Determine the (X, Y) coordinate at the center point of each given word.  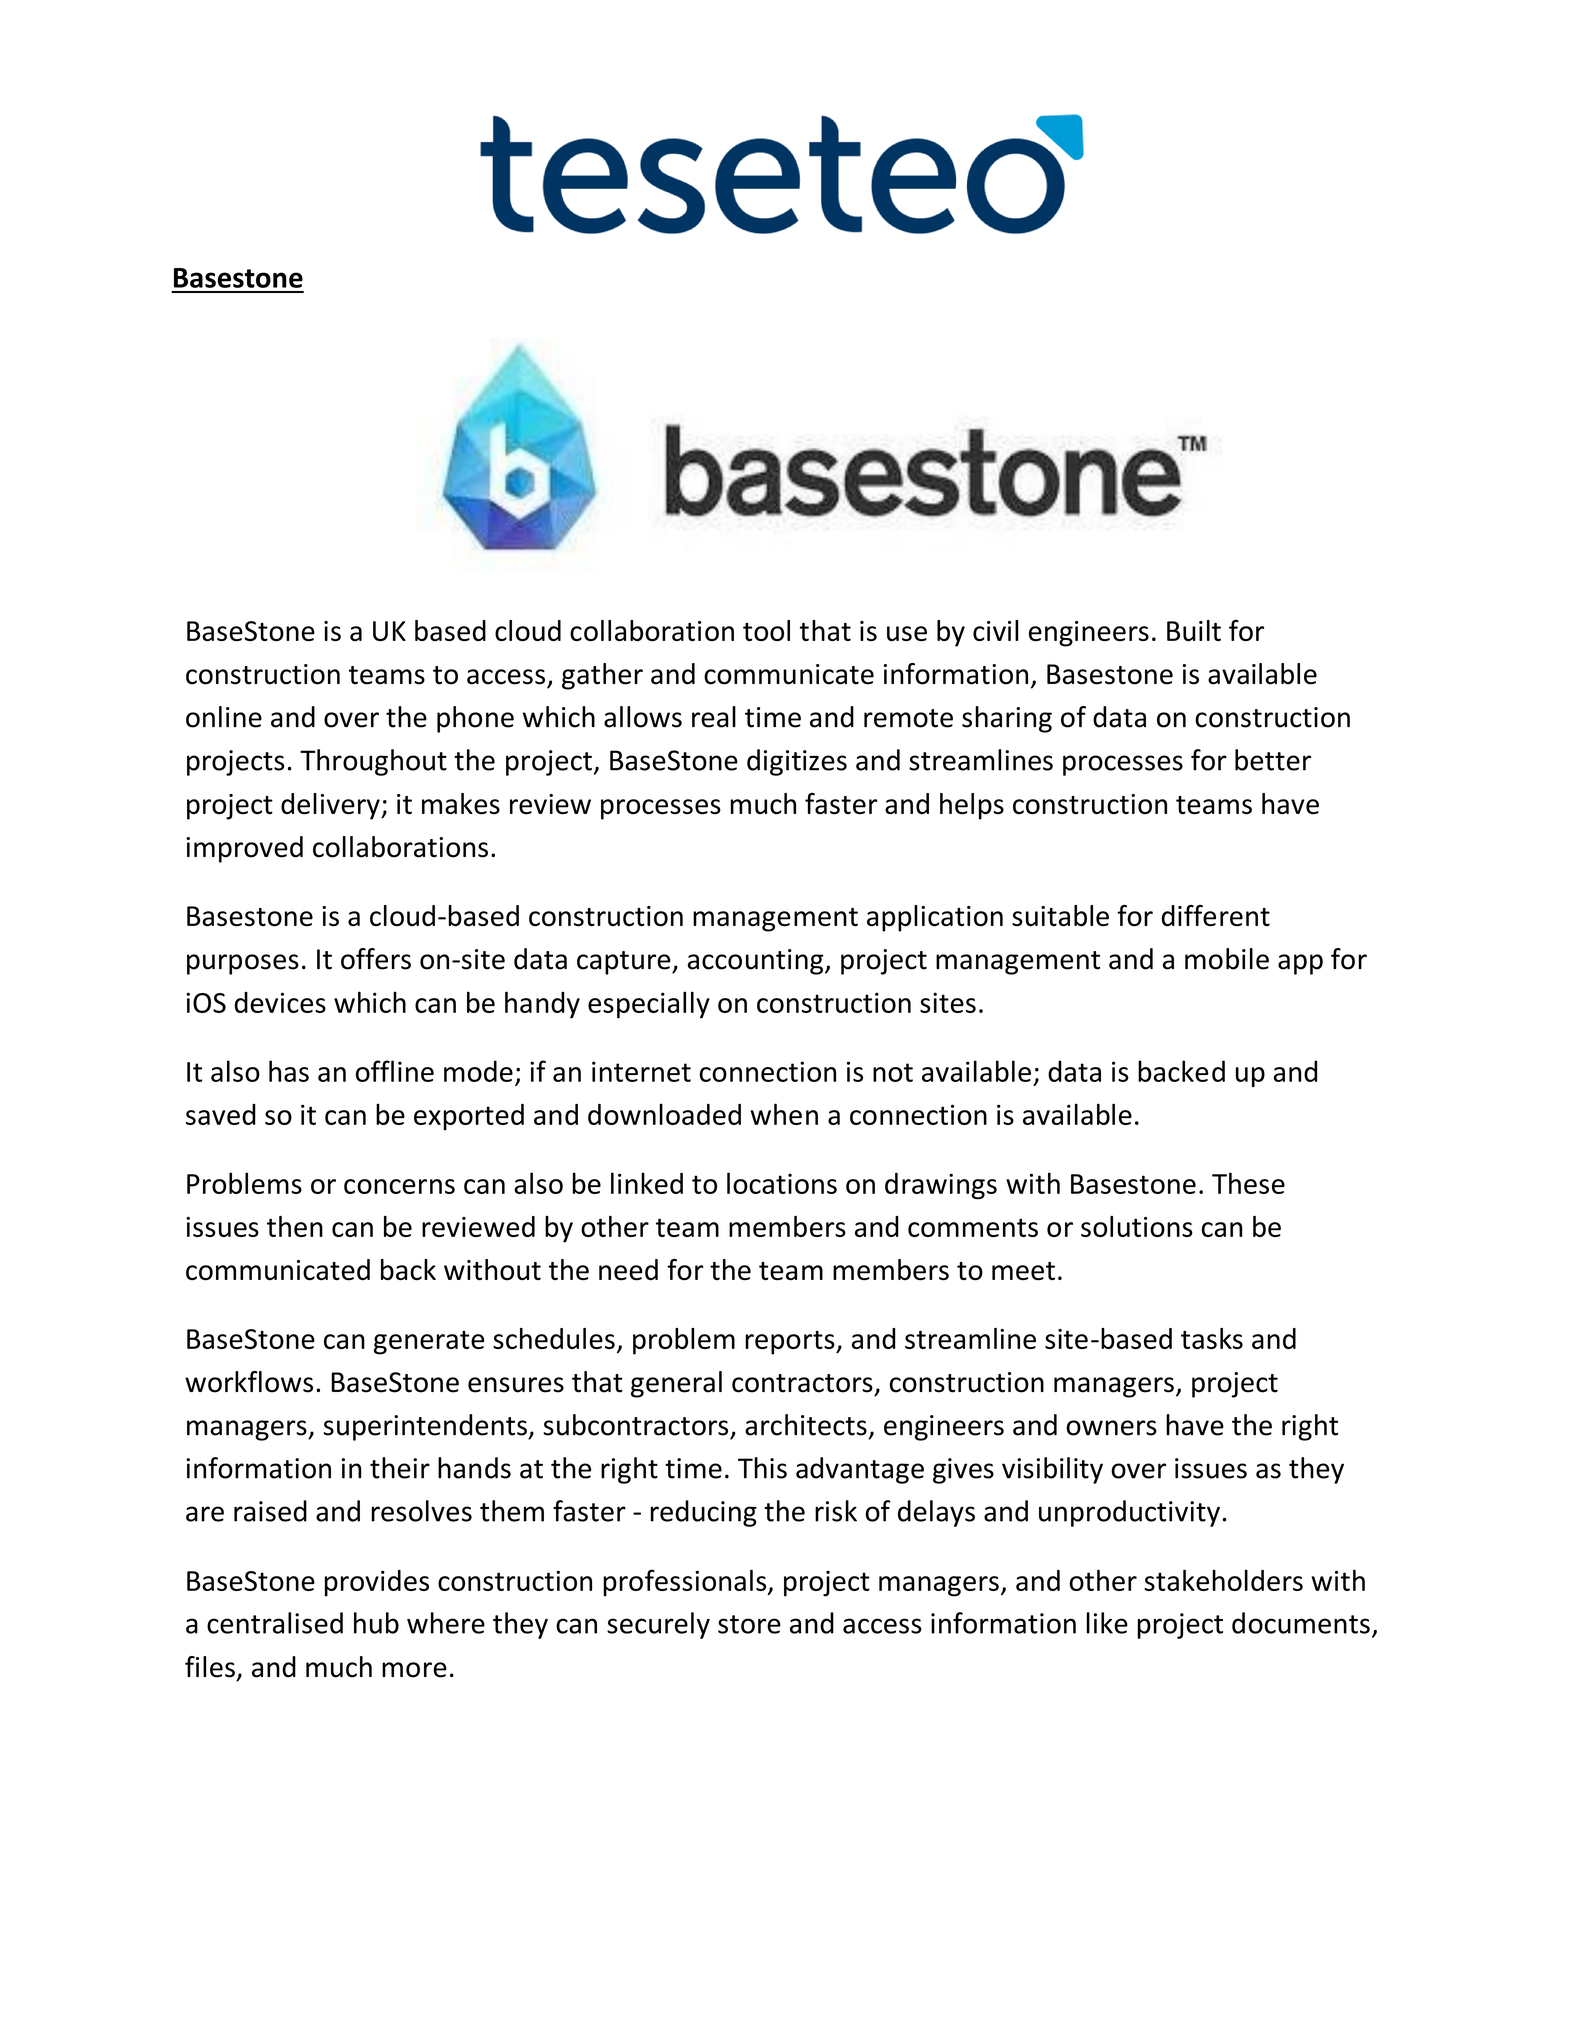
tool (766, 630)
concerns (399, 1186)
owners (1111, 1428)
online (224, 717)
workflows (249, 1382)
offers (376, 959)
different (1215, 916)
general (676, 1384)
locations (782, 1183)
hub (376, 1623)
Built (1194, 630)
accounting (757, 962)
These (1248, 1183)
